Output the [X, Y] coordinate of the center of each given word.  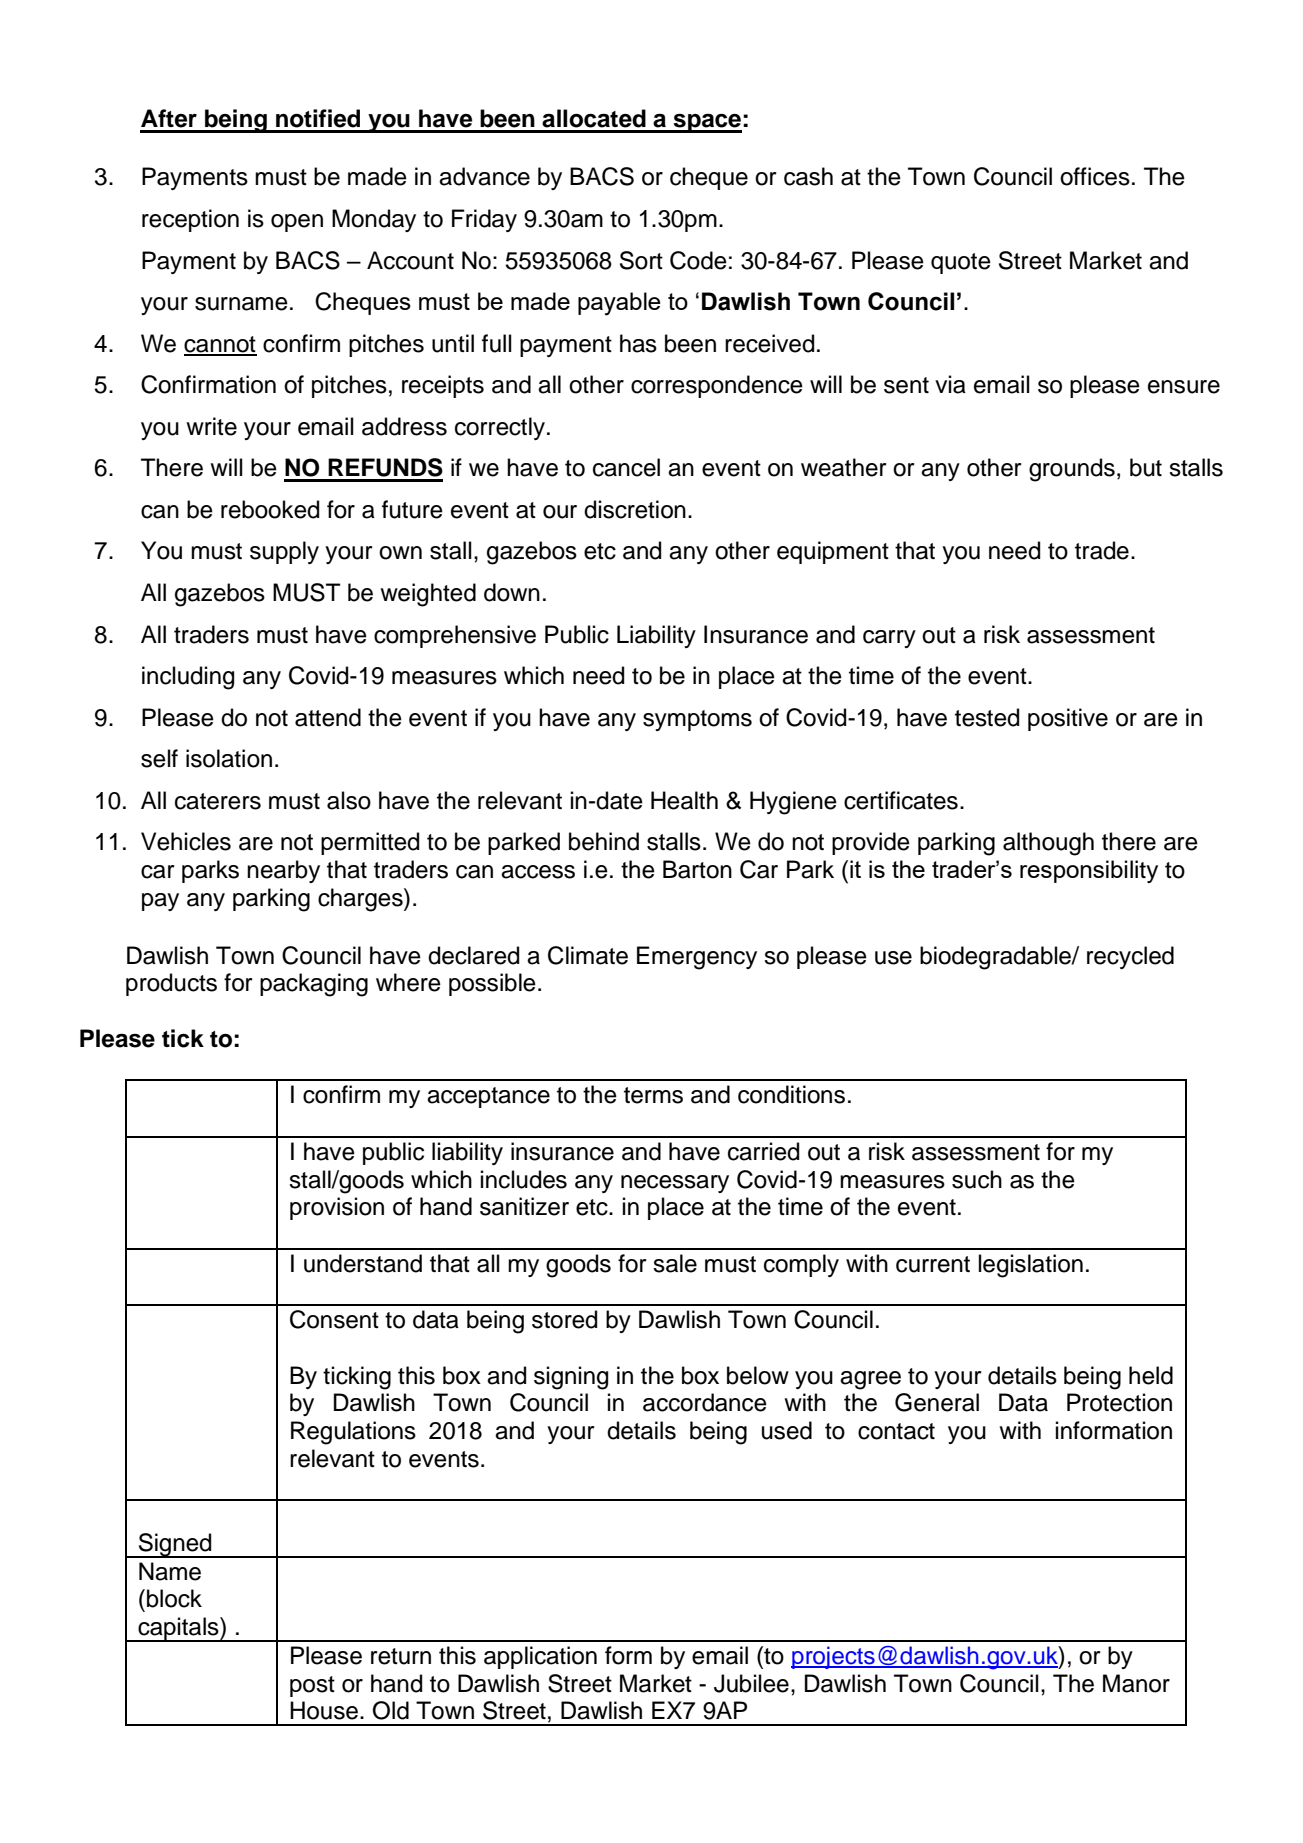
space [707, 123]
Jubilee [751, 1683]
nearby [283, 871]
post [312, 1686]
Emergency [697, 958]
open [297, 223]
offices [1095, 176]
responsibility [1089, 871]
